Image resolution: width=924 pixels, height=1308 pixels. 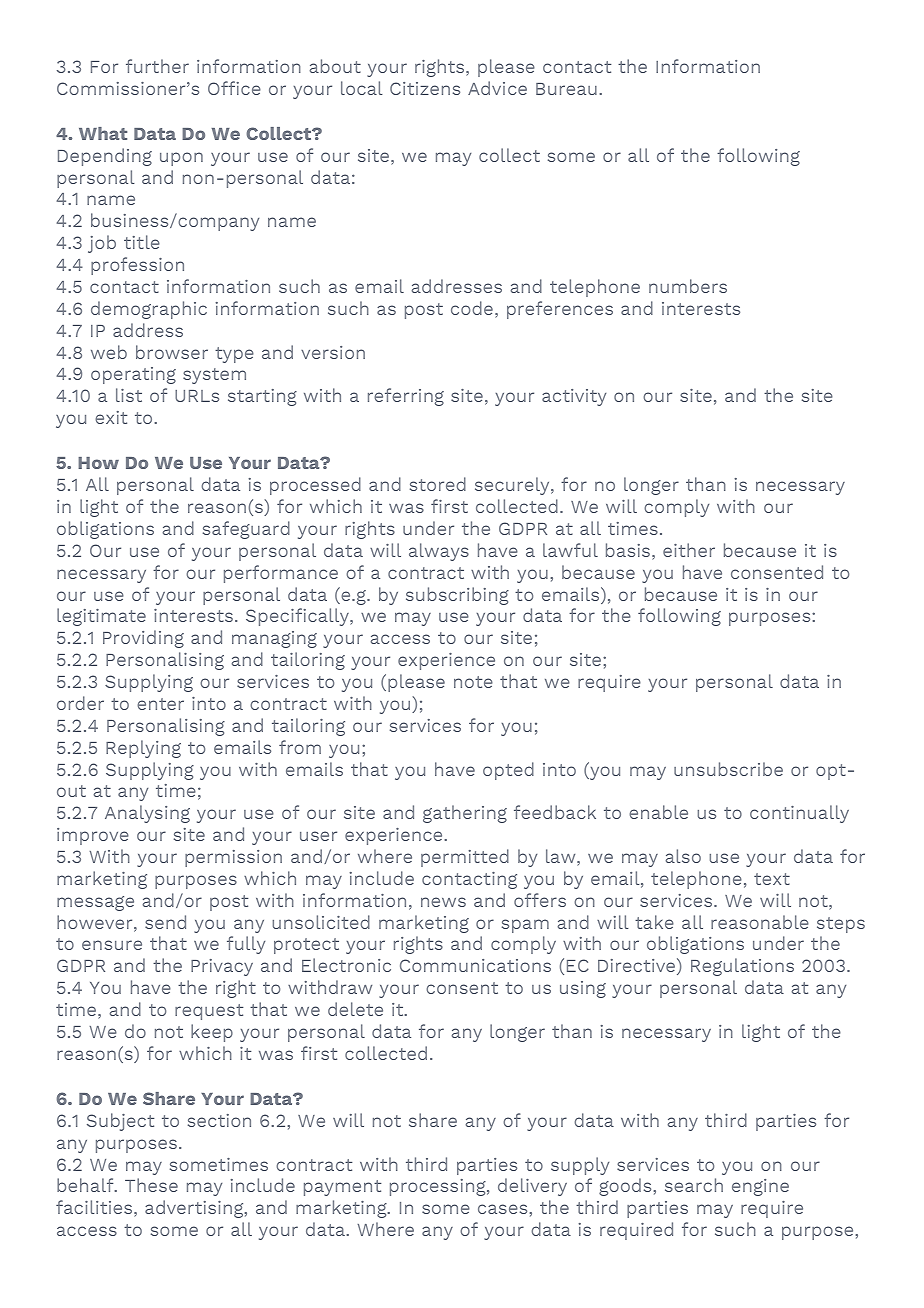 I want to click on Citizens, so click(x=425, y=88).
